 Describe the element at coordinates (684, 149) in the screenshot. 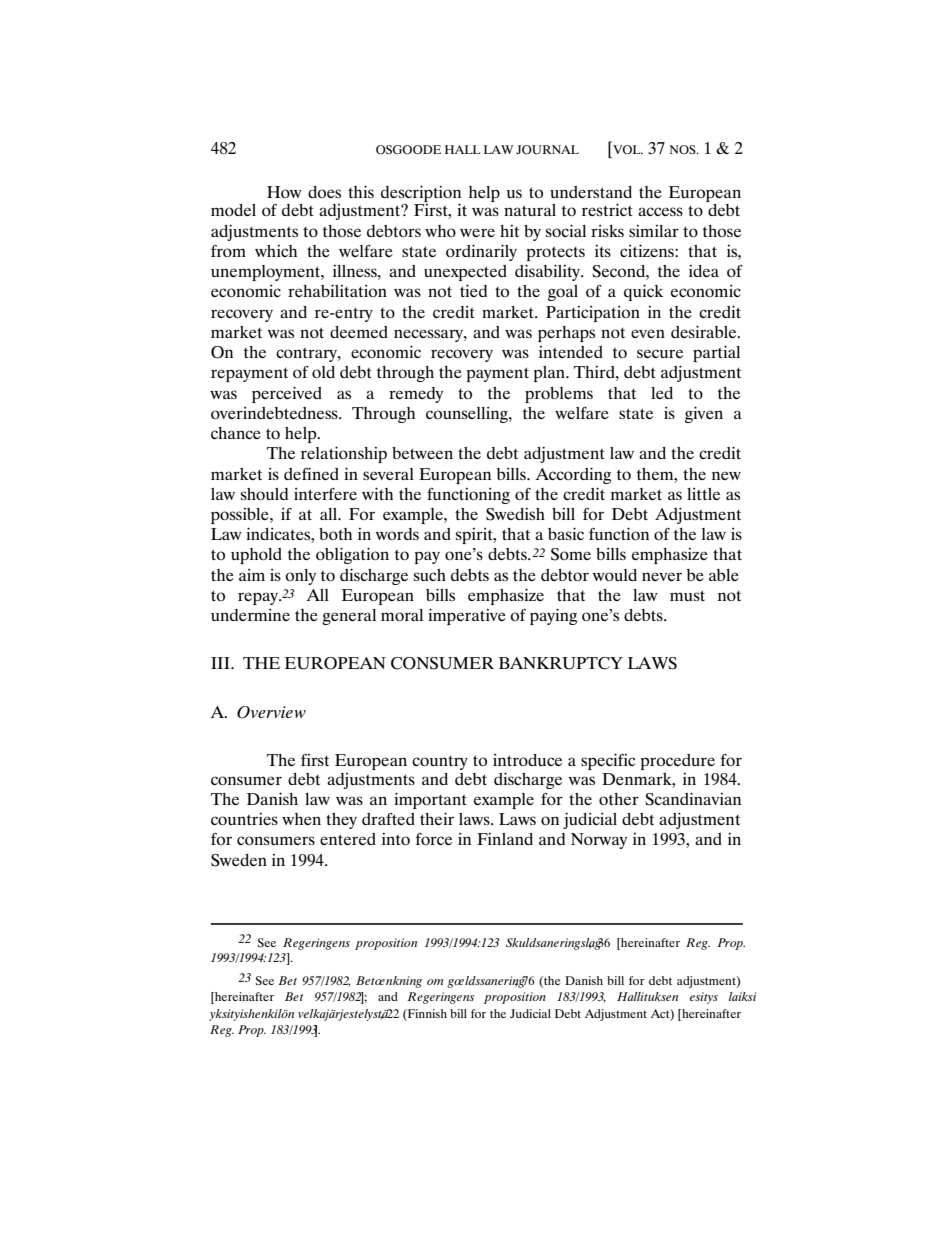

I see `NOS` at that location.
